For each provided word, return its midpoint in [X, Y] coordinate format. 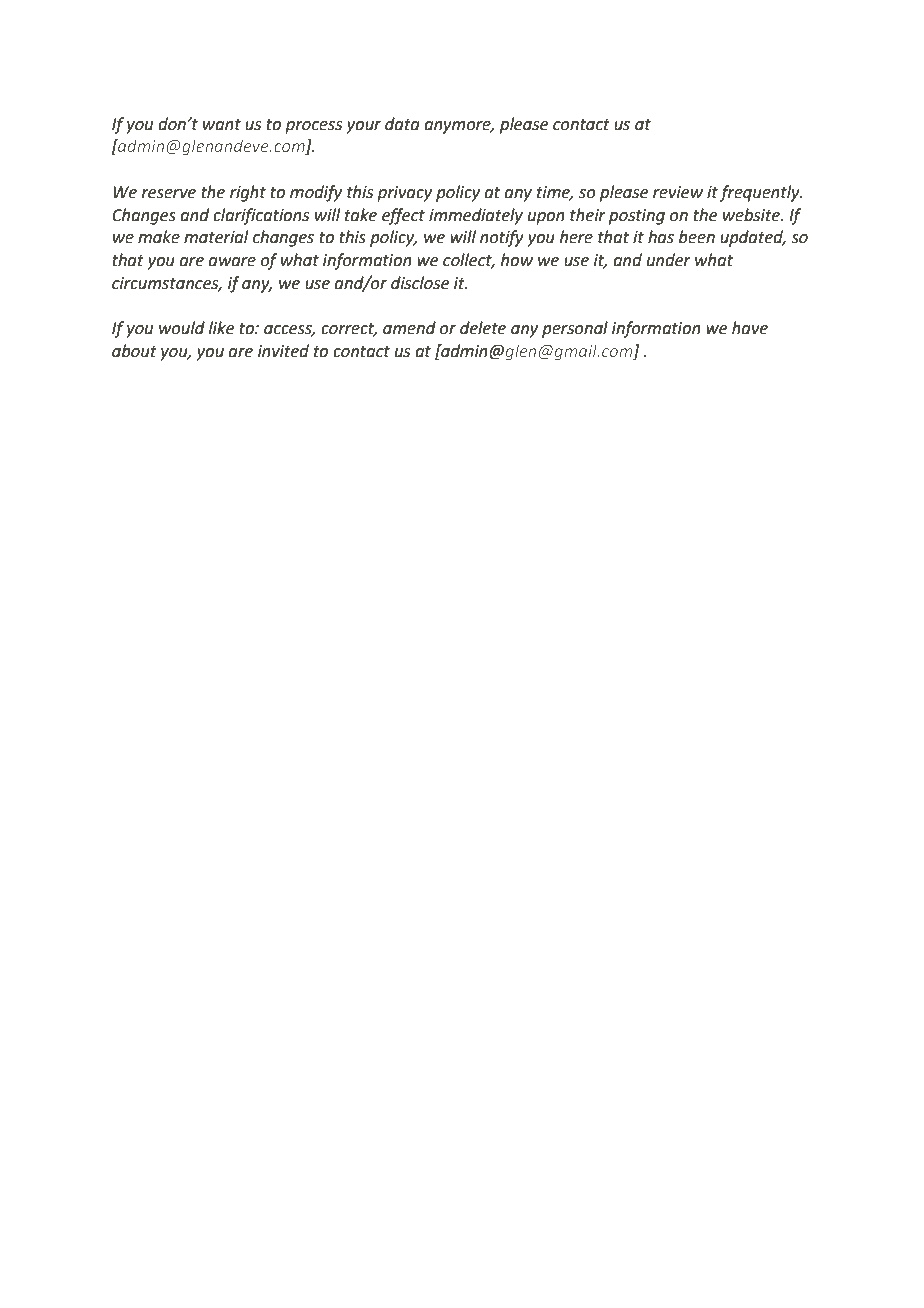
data [402, 124]
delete [483, 328]
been [697, 237]
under [669, 260]
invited [283, 351]
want [222, 125]
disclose [420, 283]
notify [502, 238]
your [364, 127]
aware [232, 262]
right [248, 193]
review [678, 192]
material [216, 237]
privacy [404, 194]
